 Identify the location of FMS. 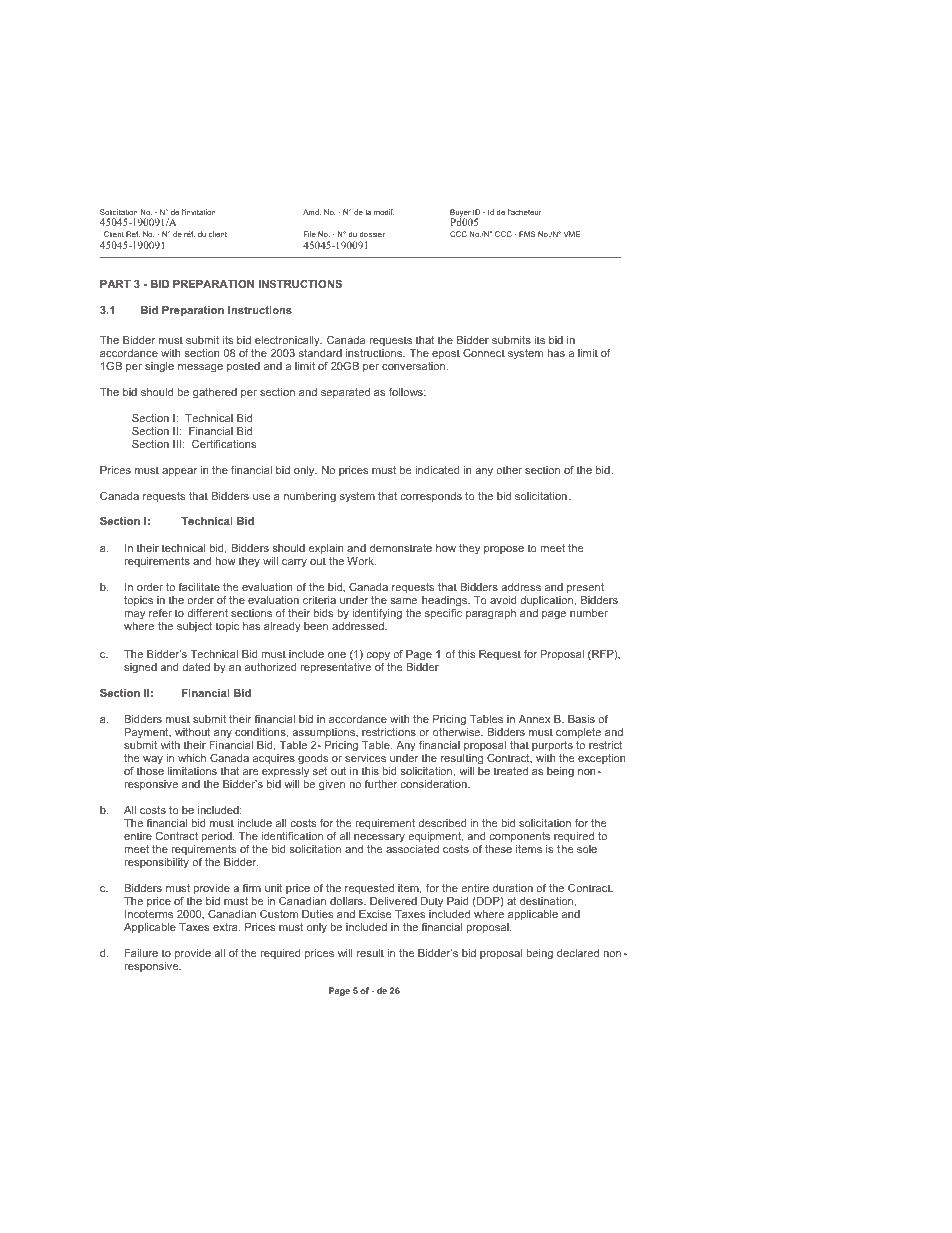
(527, 234).
